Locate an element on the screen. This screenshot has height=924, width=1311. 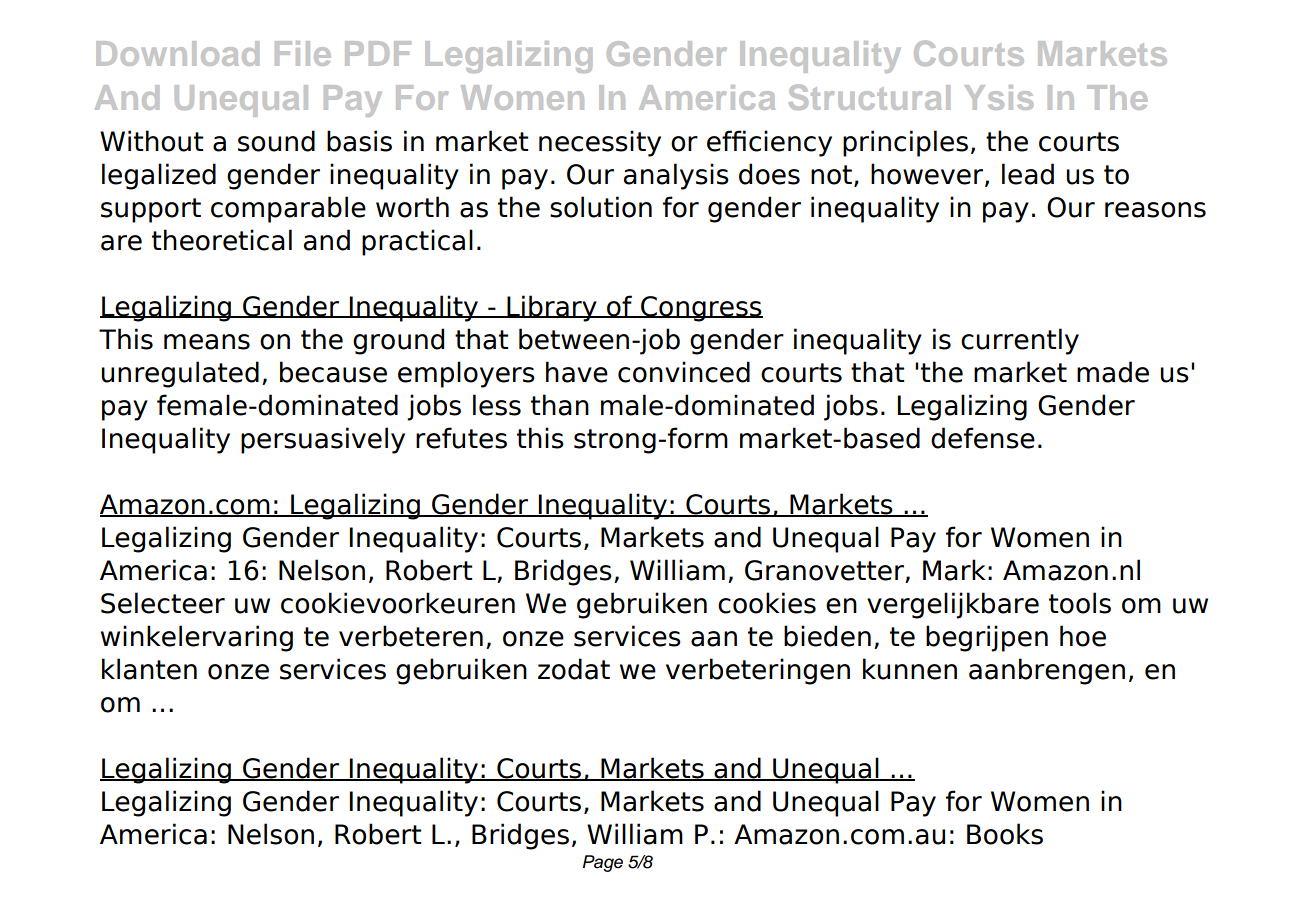
necessity is located at coordinates (600, 143).
